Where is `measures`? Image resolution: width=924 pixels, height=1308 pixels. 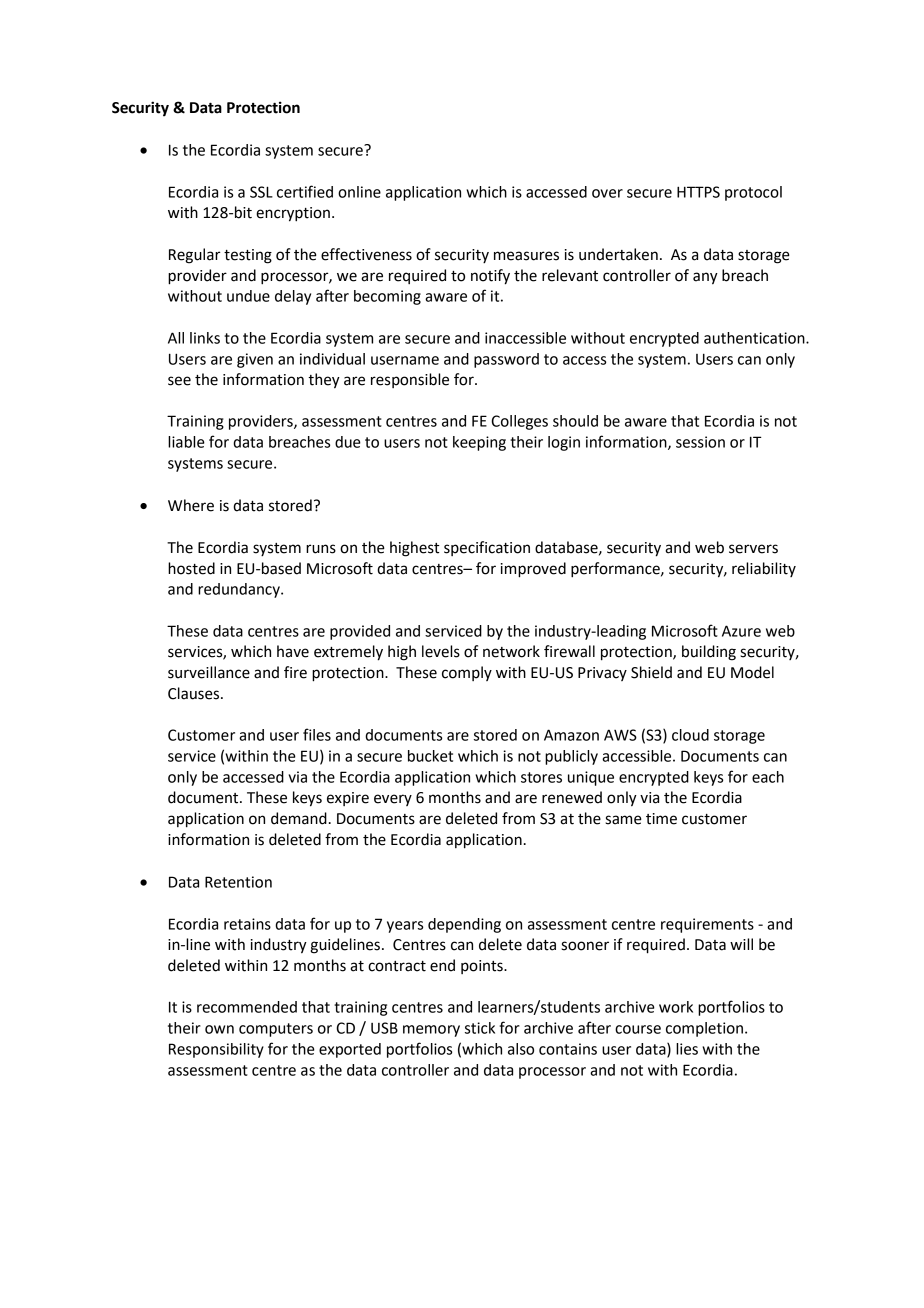
measures is located at coordinates (526, 256).
